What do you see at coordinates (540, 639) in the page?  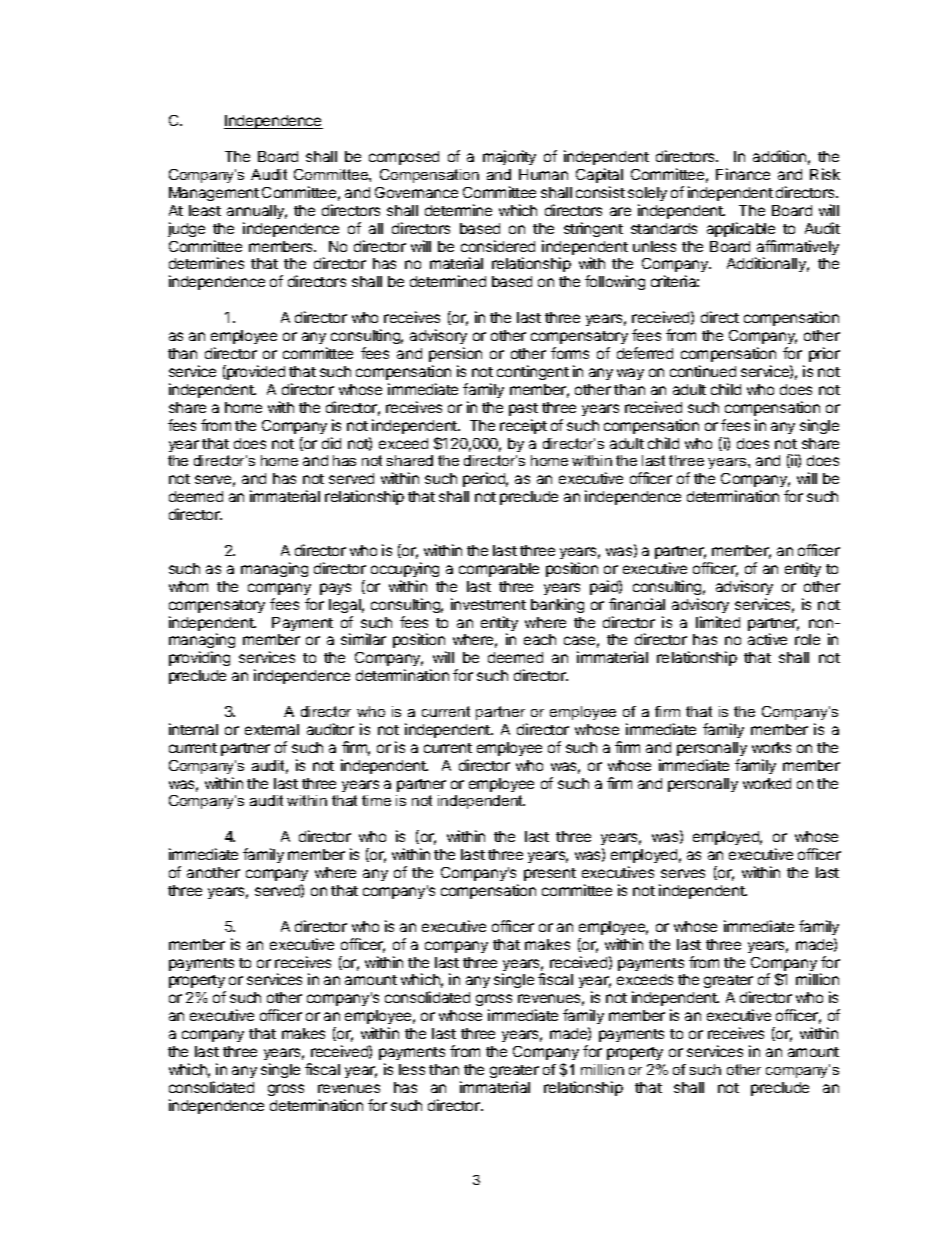 I see `each` at bounding box center [540, 639].
